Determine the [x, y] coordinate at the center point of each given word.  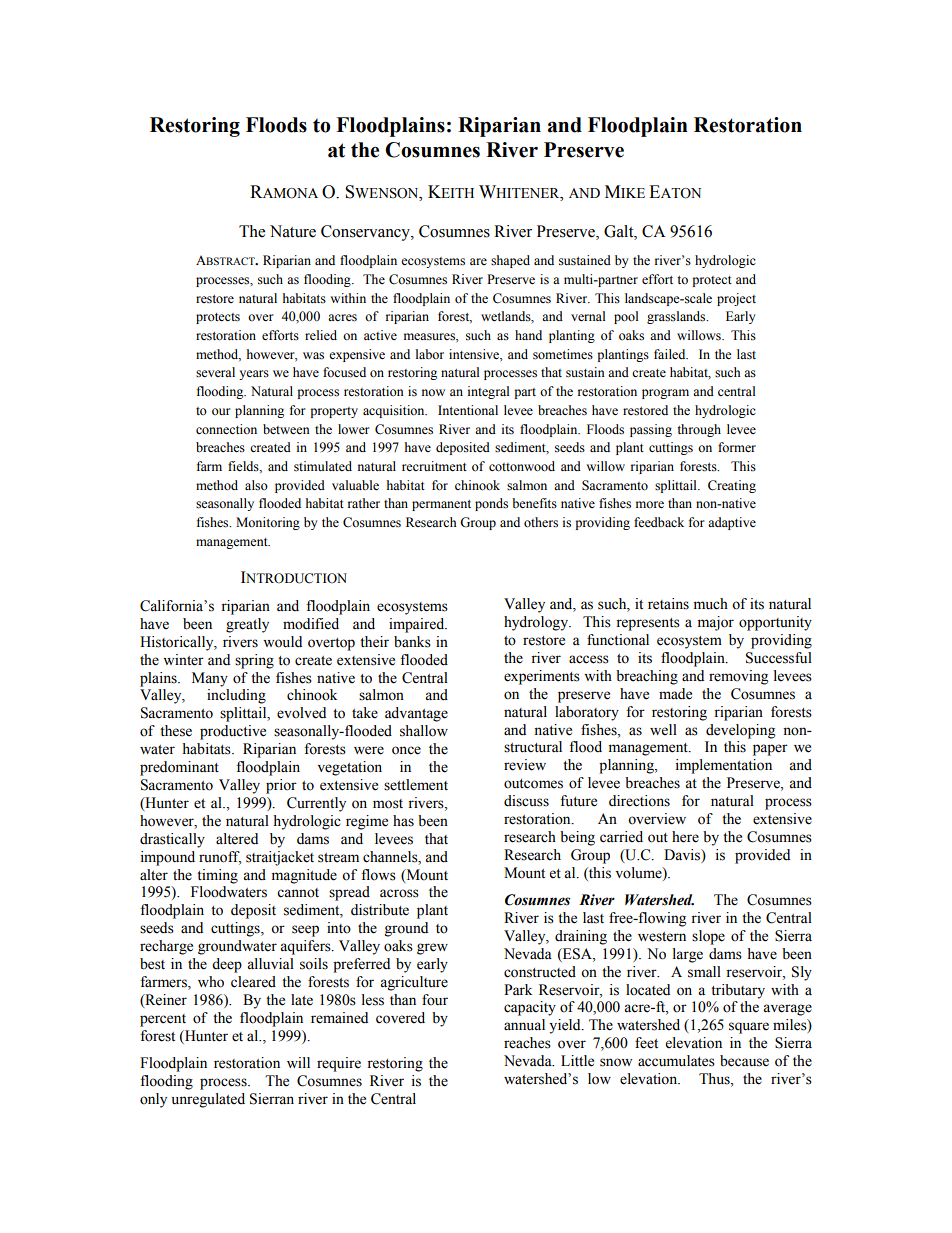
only [153, 1100]
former [737, 447]
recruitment [434, 466]
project [736, 299]
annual [524, 1025]
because [744, 1061]
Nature [293, 231]
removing [738, 677]
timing [217, 876]
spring [254, 661]
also [256, 485]
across [399, 893]
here [685, 837]
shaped [510, 261]
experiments [542, 677]
